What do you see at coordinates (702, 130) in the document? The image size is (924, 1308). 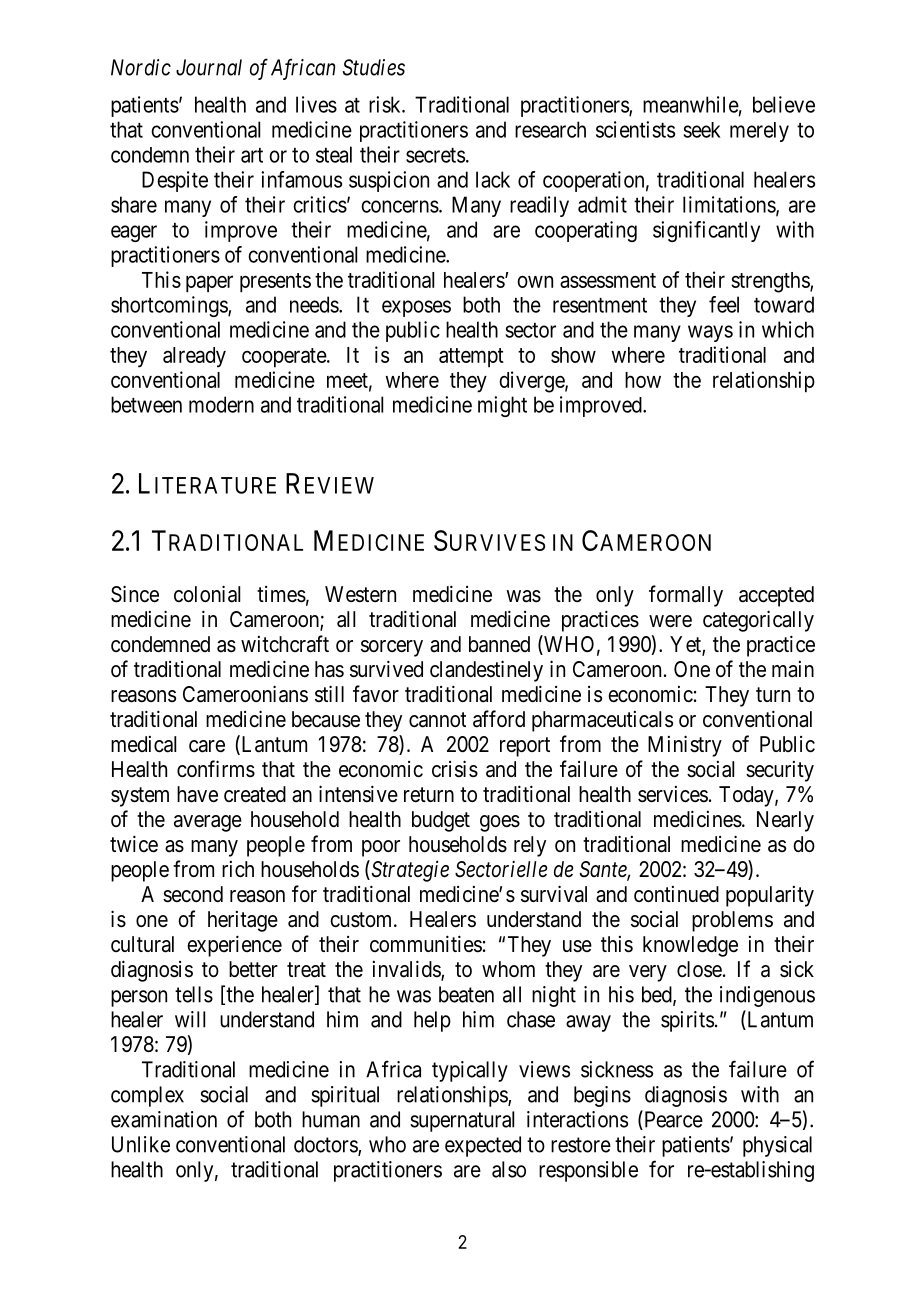 I see `seek` at bounding box center [702, 130].
